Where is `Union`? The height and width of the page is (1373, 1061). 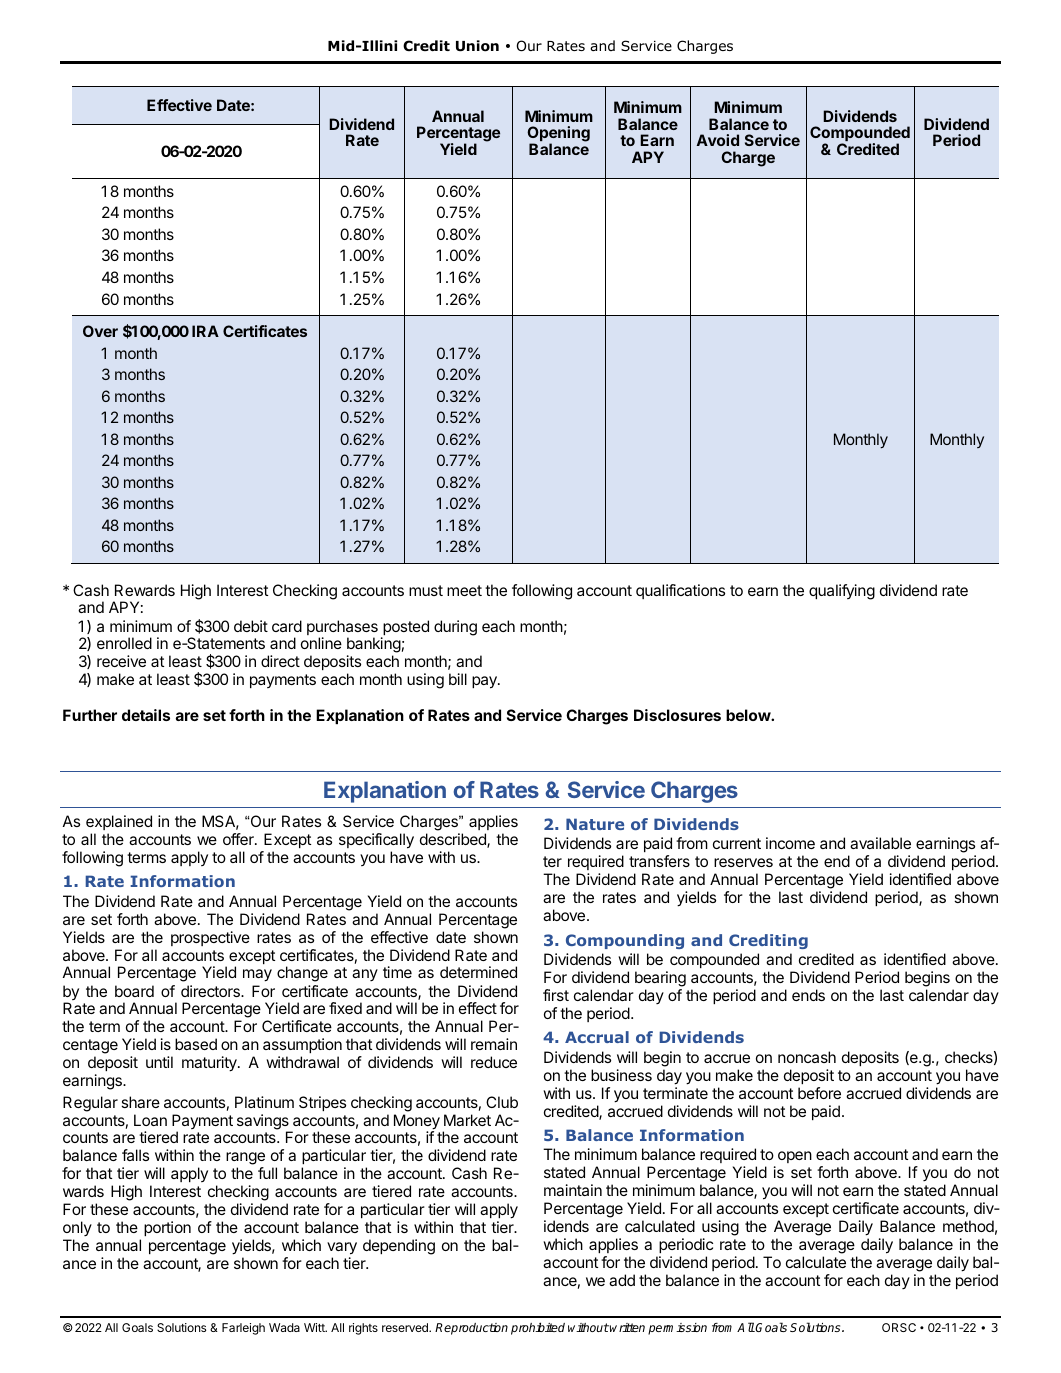 Union is located at coordinates (477, 46).
